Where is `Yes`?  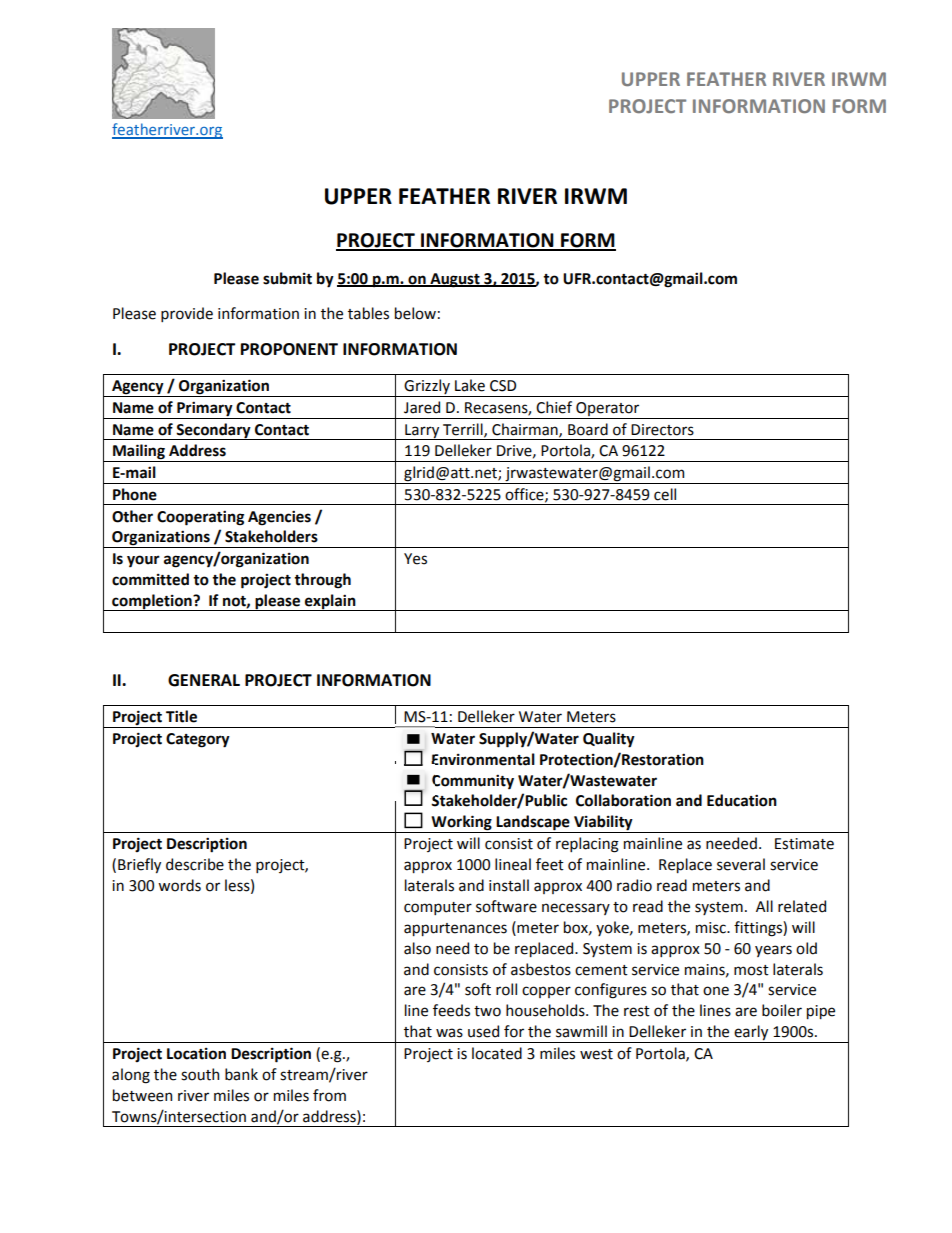 Yes is located at coordinates (415, 559).
